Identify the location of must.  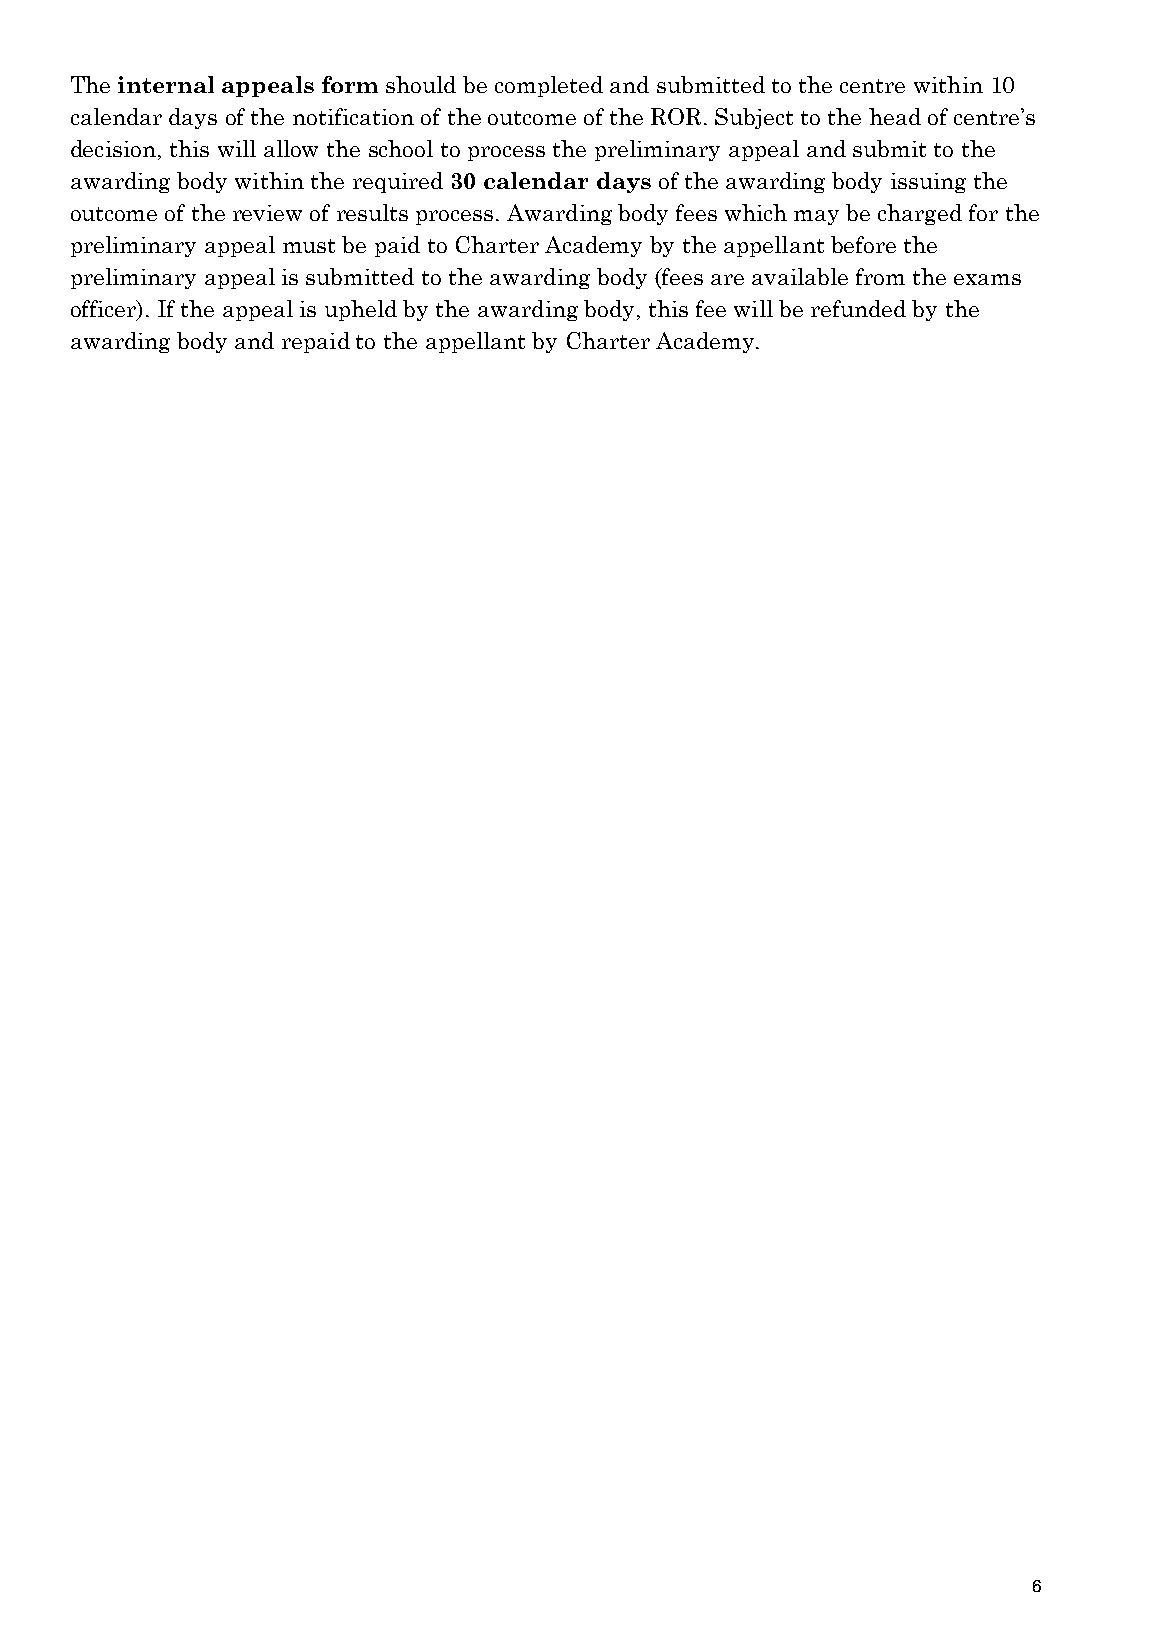
(309, 246).
